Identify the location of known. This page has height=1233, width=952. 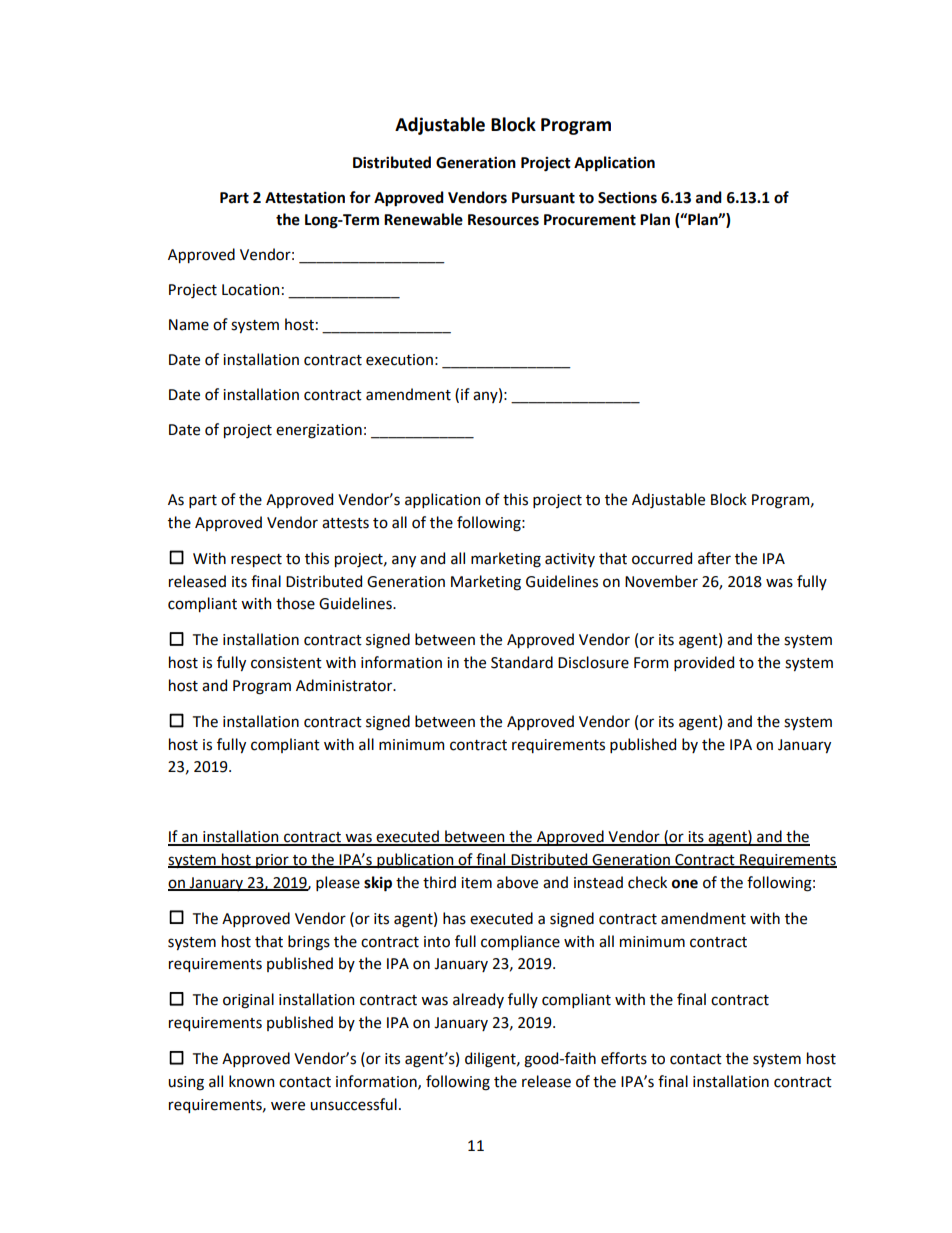
(251, 1081).
